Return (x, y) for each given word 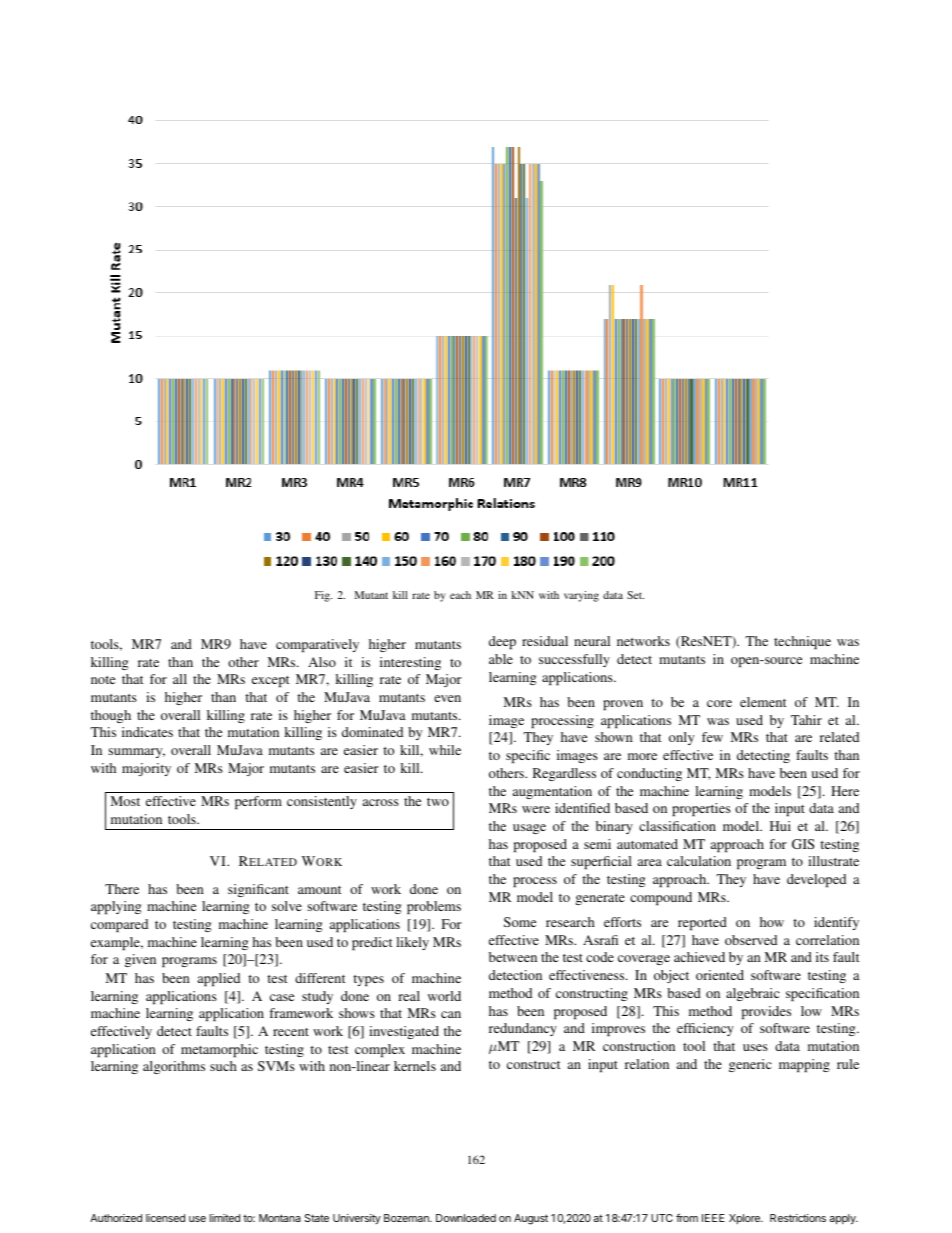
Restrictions (798, 1218)
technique (802, 642)
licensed (165, 1218)
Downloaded (466, 1218)
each (460, 595)
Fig (323, 596)
